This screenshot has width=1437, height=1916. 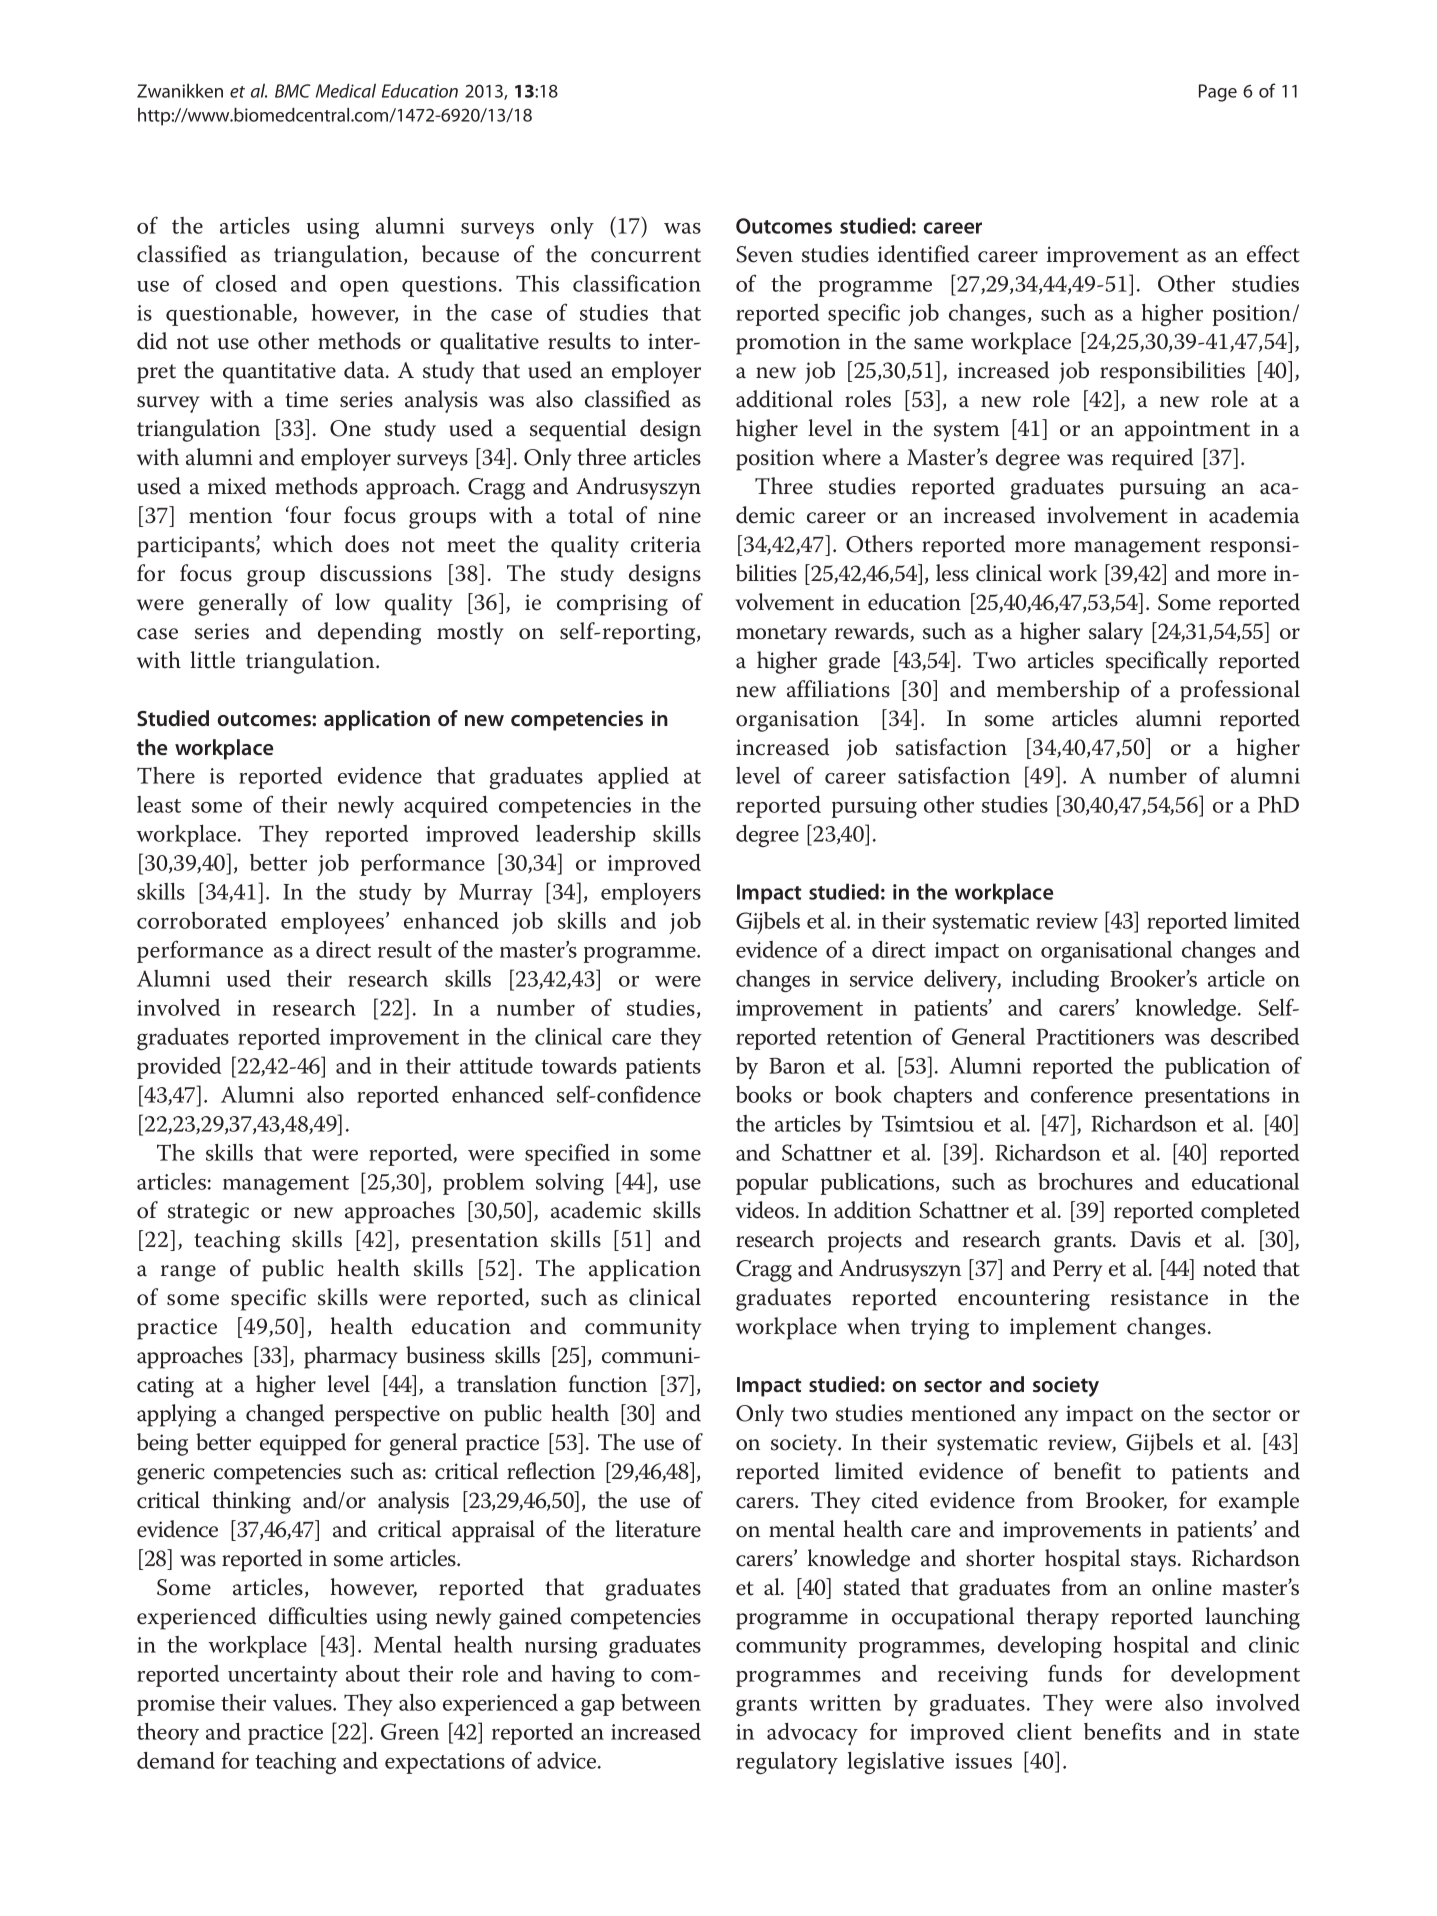 What do you see at coordinates (1218, 93) in the screenshot?
I see `Page` at bounding box center [1218, 93].
